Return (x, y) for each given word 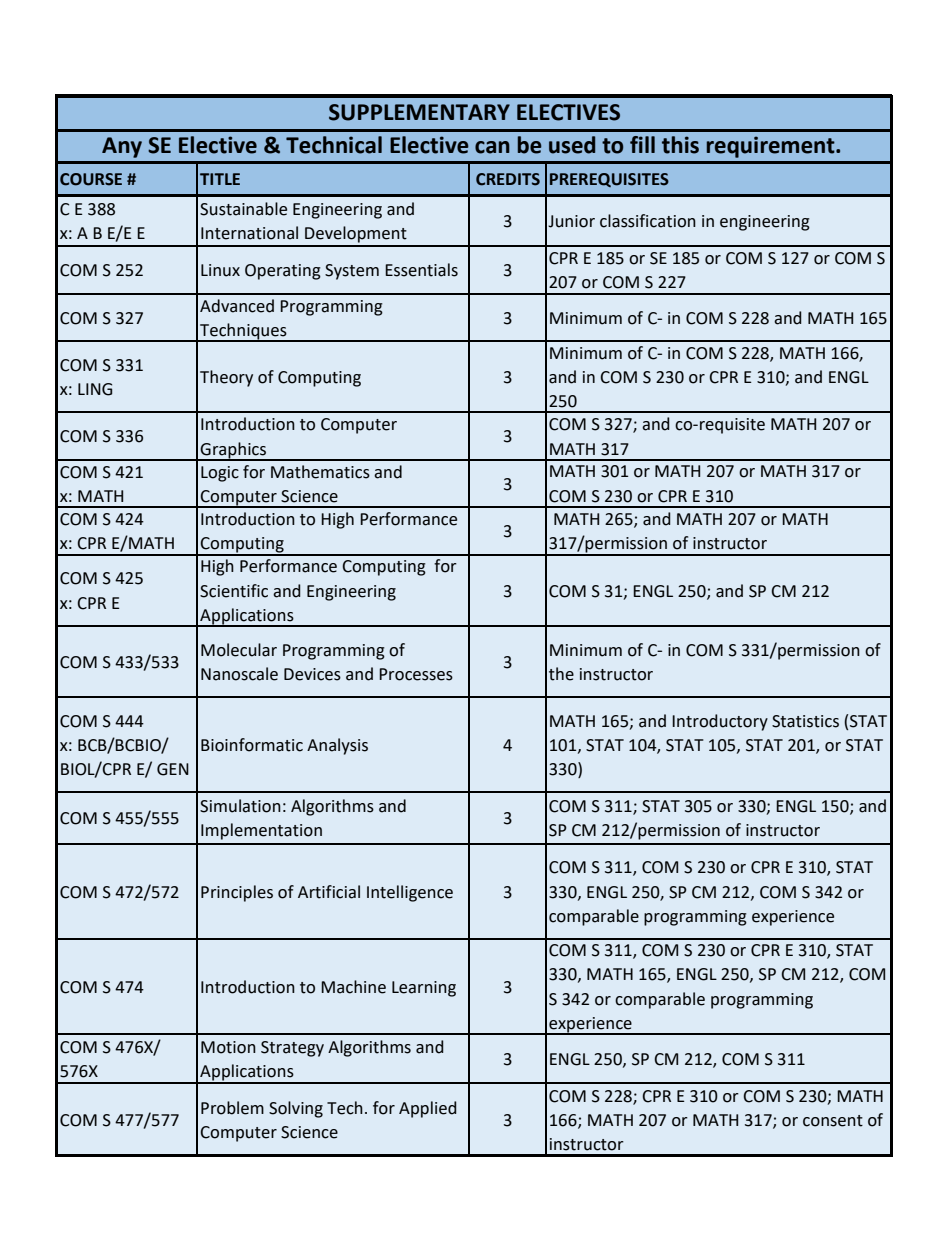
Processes (416, 674)
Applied (428, 1109)
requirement (772, 147)
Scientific (234, 591)
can (492, 147)
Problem (232, 1108)
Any (122, 147)
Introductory (720, 722)
